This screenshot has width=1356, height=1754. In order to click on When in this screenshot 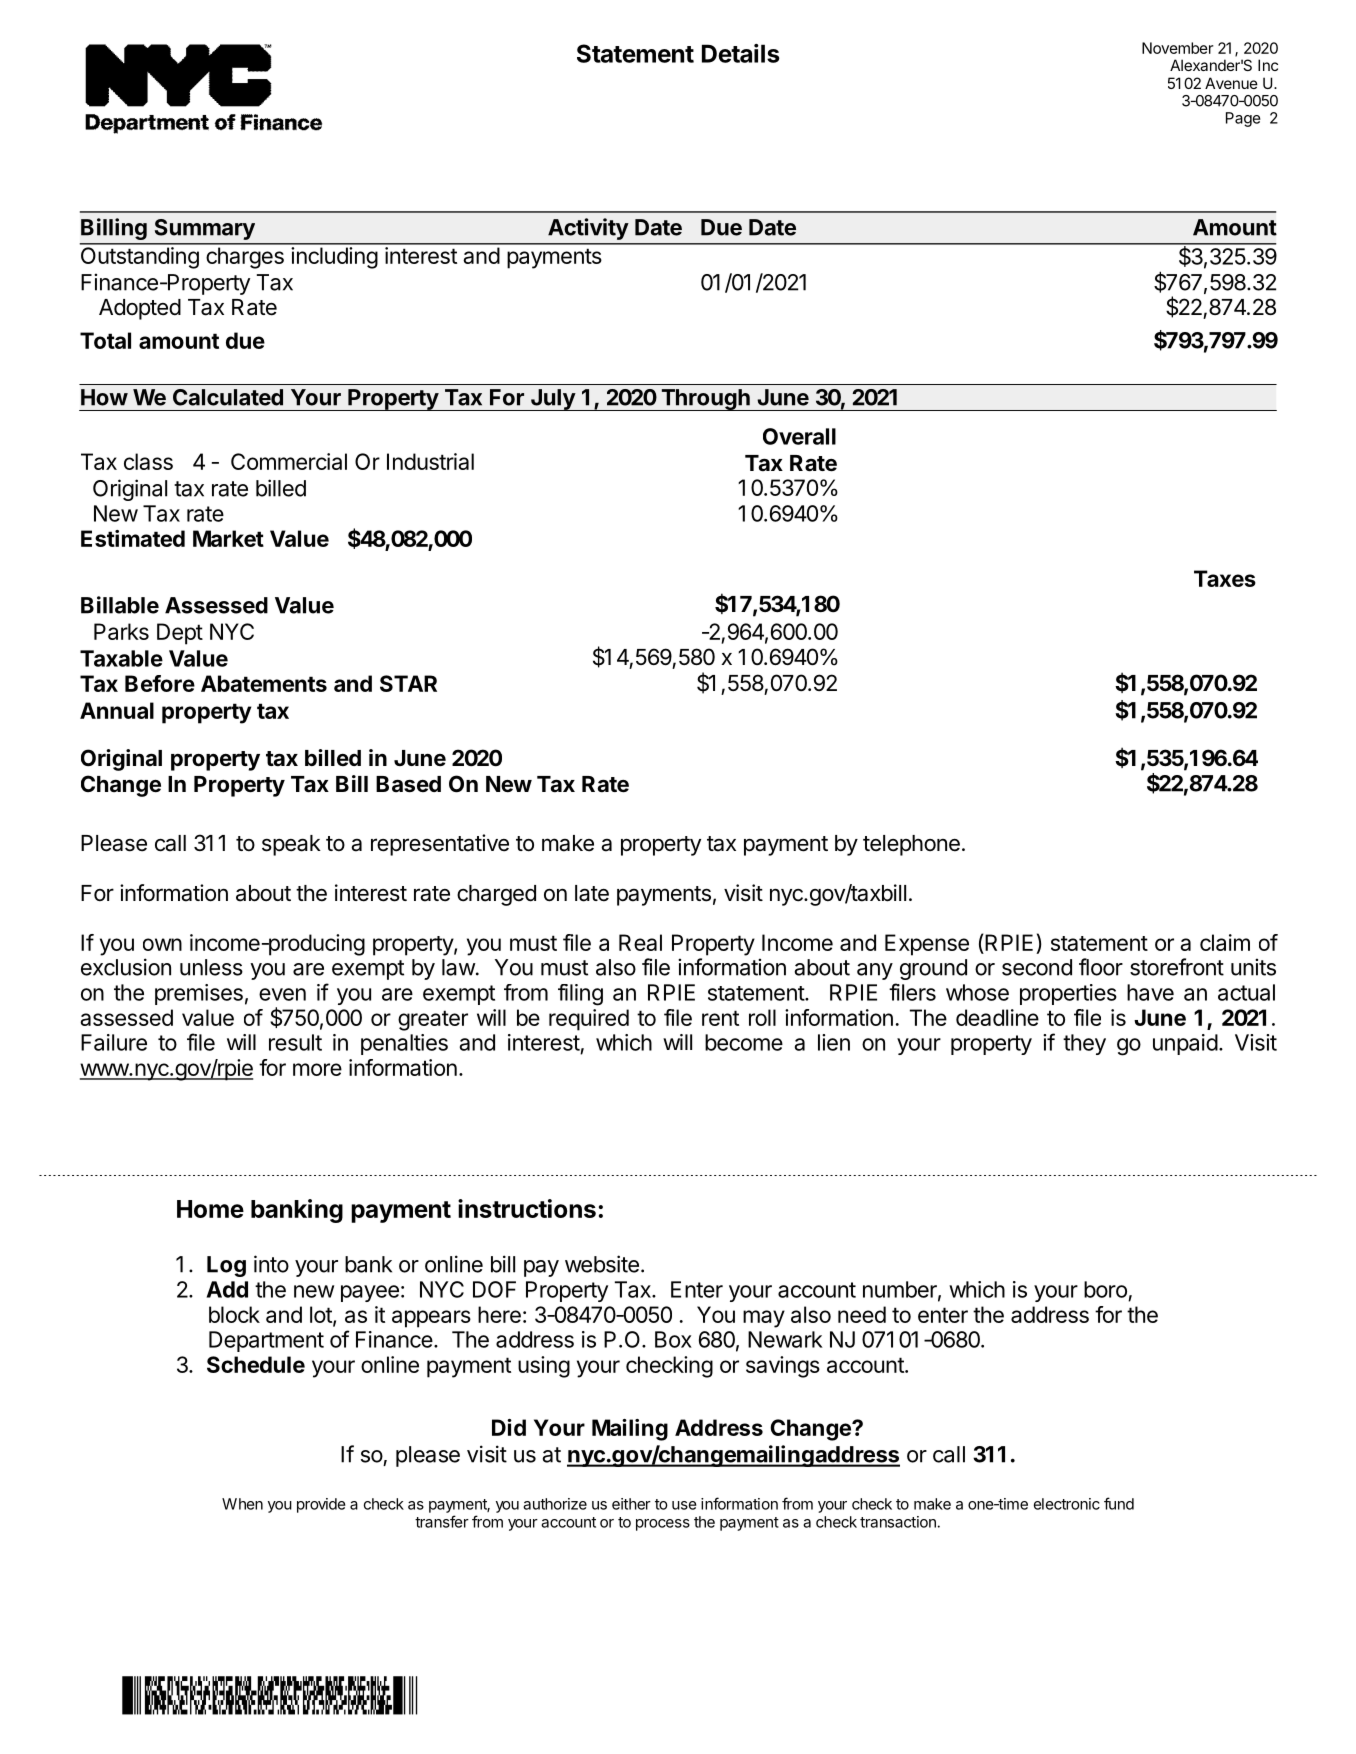, I will do `click(242, 1504)`.
